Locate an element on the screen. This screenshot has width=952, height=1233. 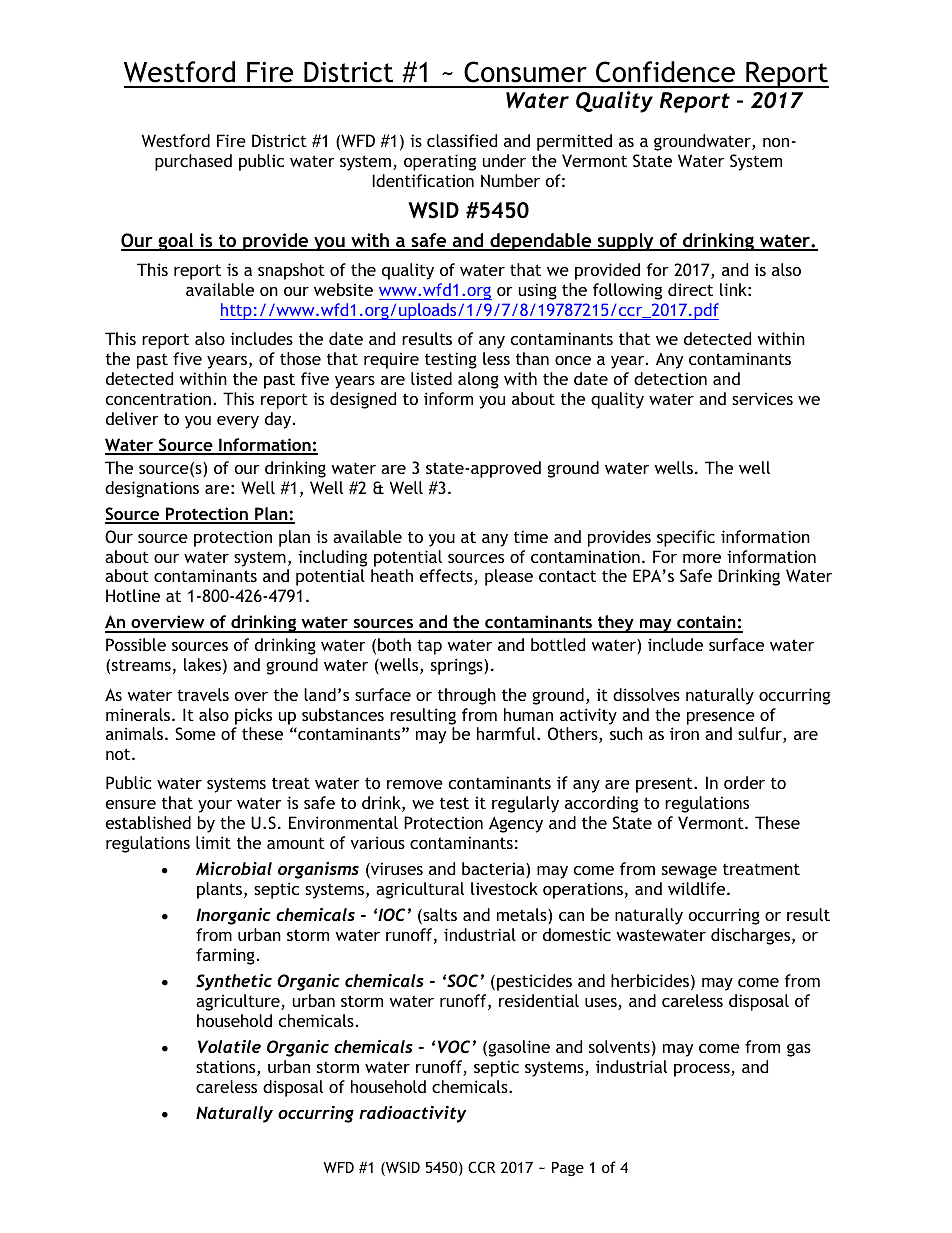
sewage is located at coordinates (689, 872).
